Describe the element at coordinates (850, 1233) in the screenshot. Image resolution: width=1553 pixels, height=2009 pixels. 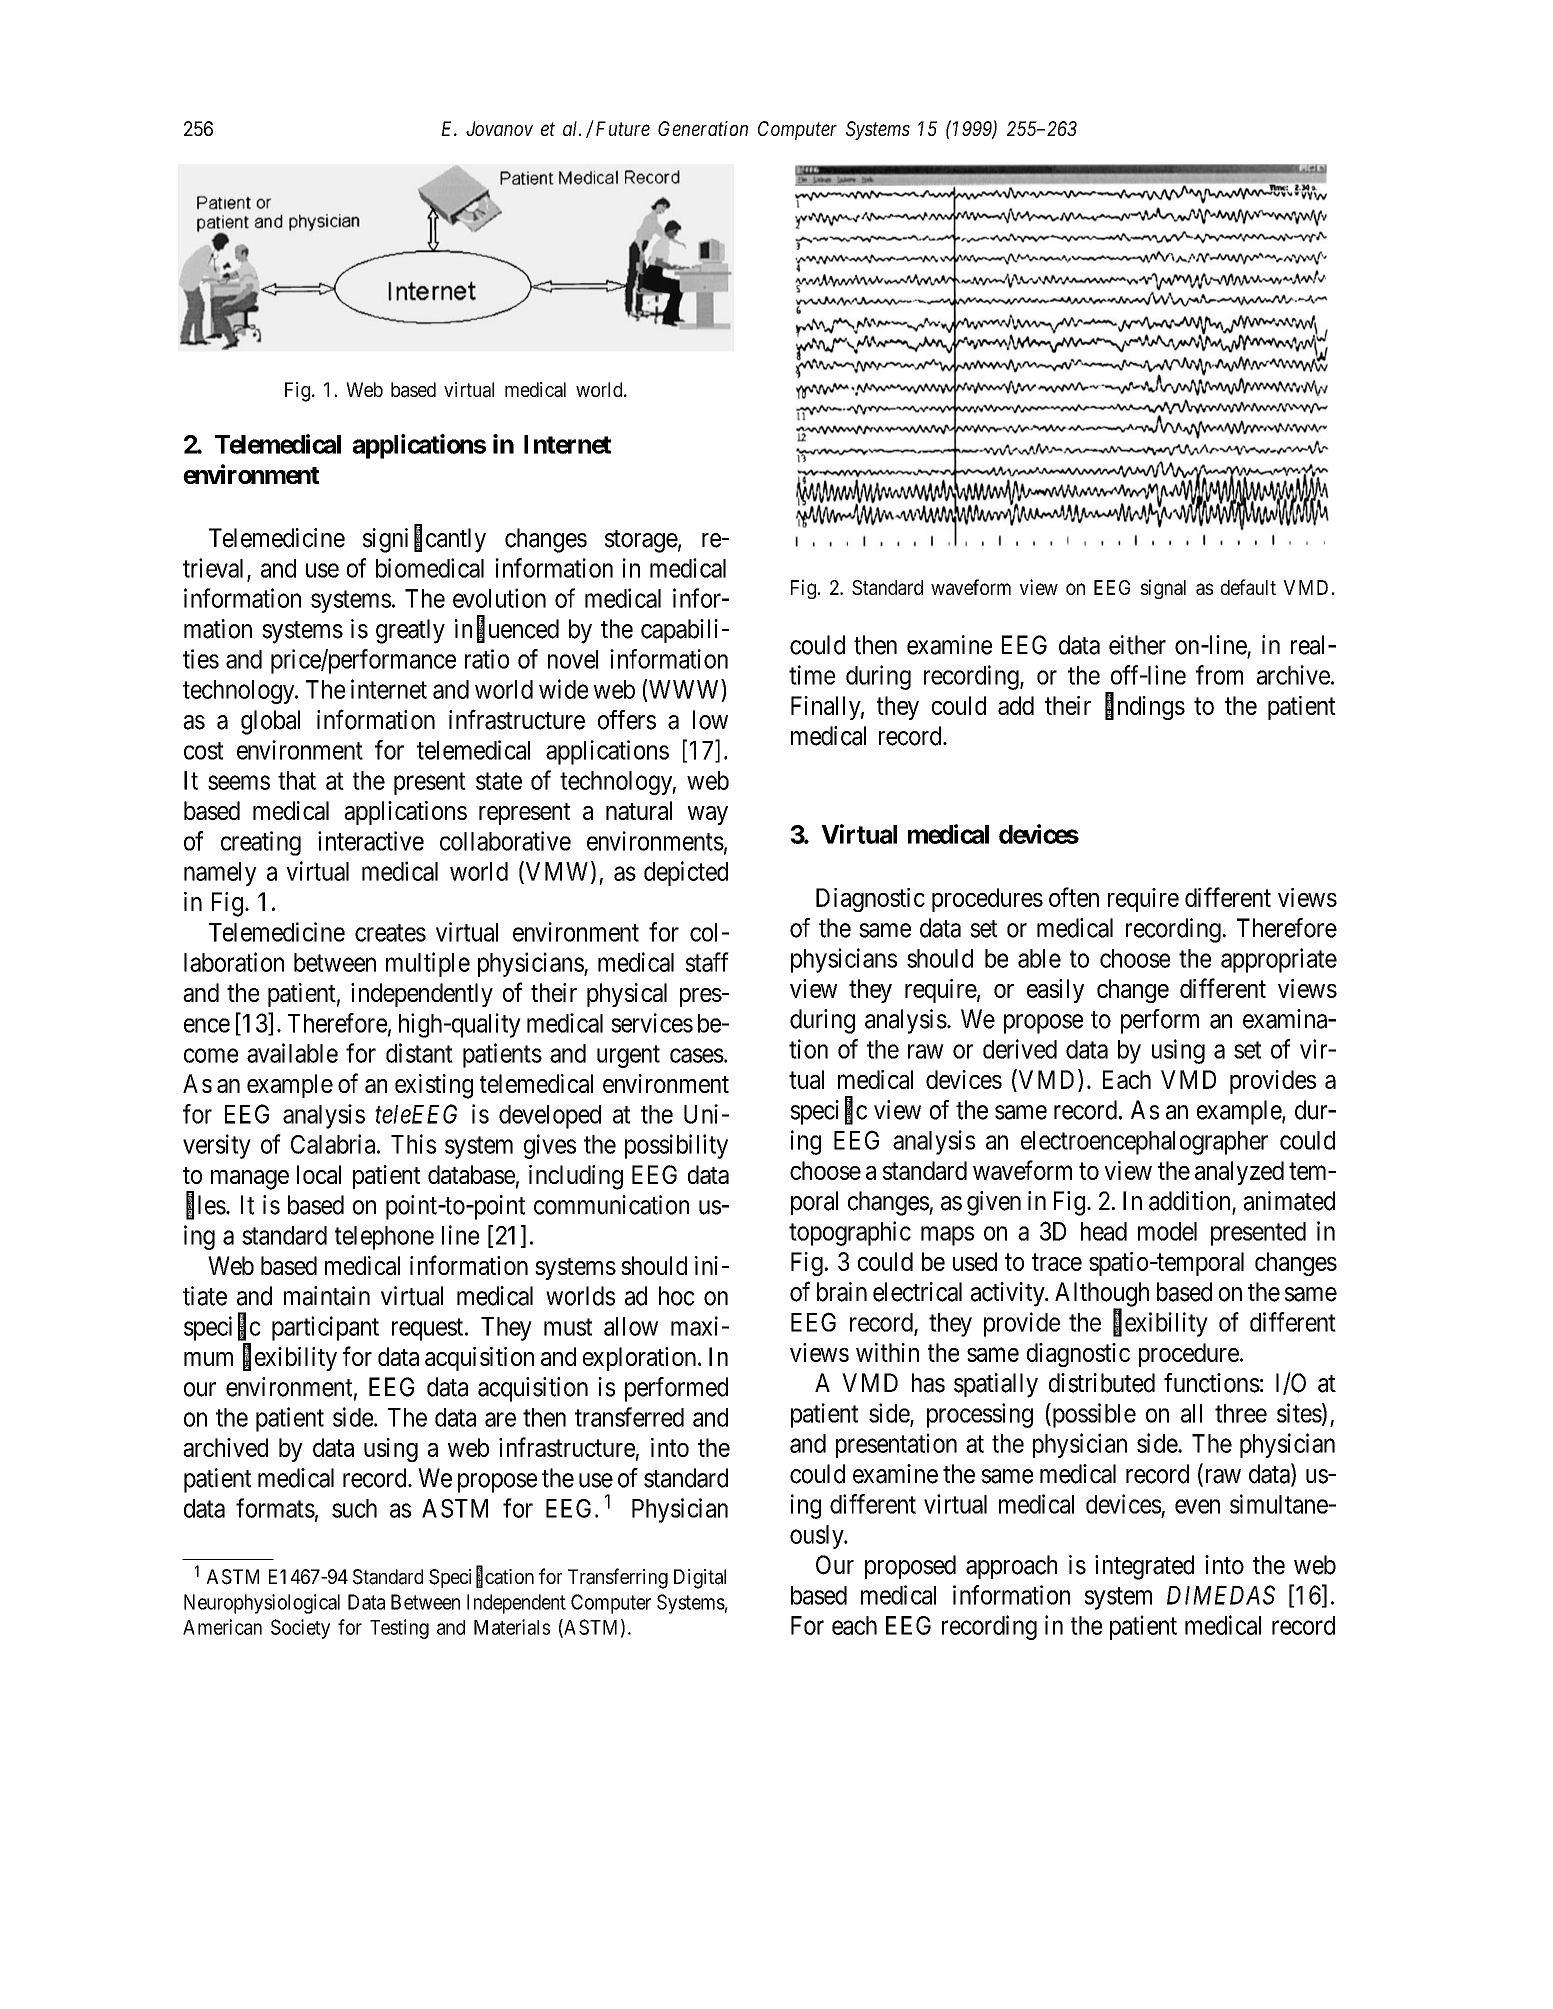
I see `topographic` at that location.
